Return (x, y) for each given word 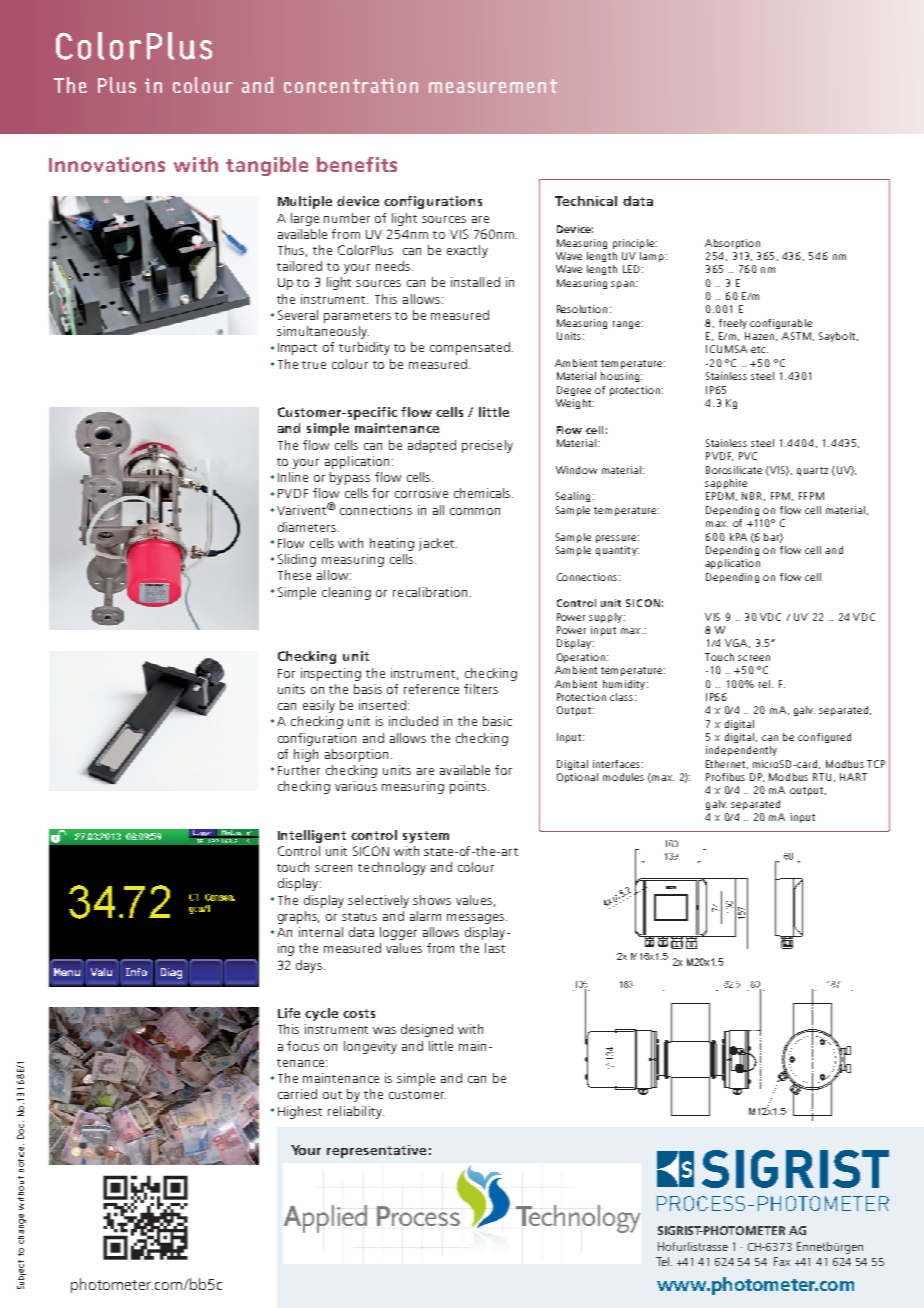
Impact (297, 349)
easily (319, 706)
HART (853, 777)
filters (481, 689)
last (495, 948)
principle (635, 244)
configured (824, 738)
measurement (493, 86)
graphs (298, 917)
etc (759, 349)
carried (297, 1094)
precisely (487, 446)
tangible (267, 166)
